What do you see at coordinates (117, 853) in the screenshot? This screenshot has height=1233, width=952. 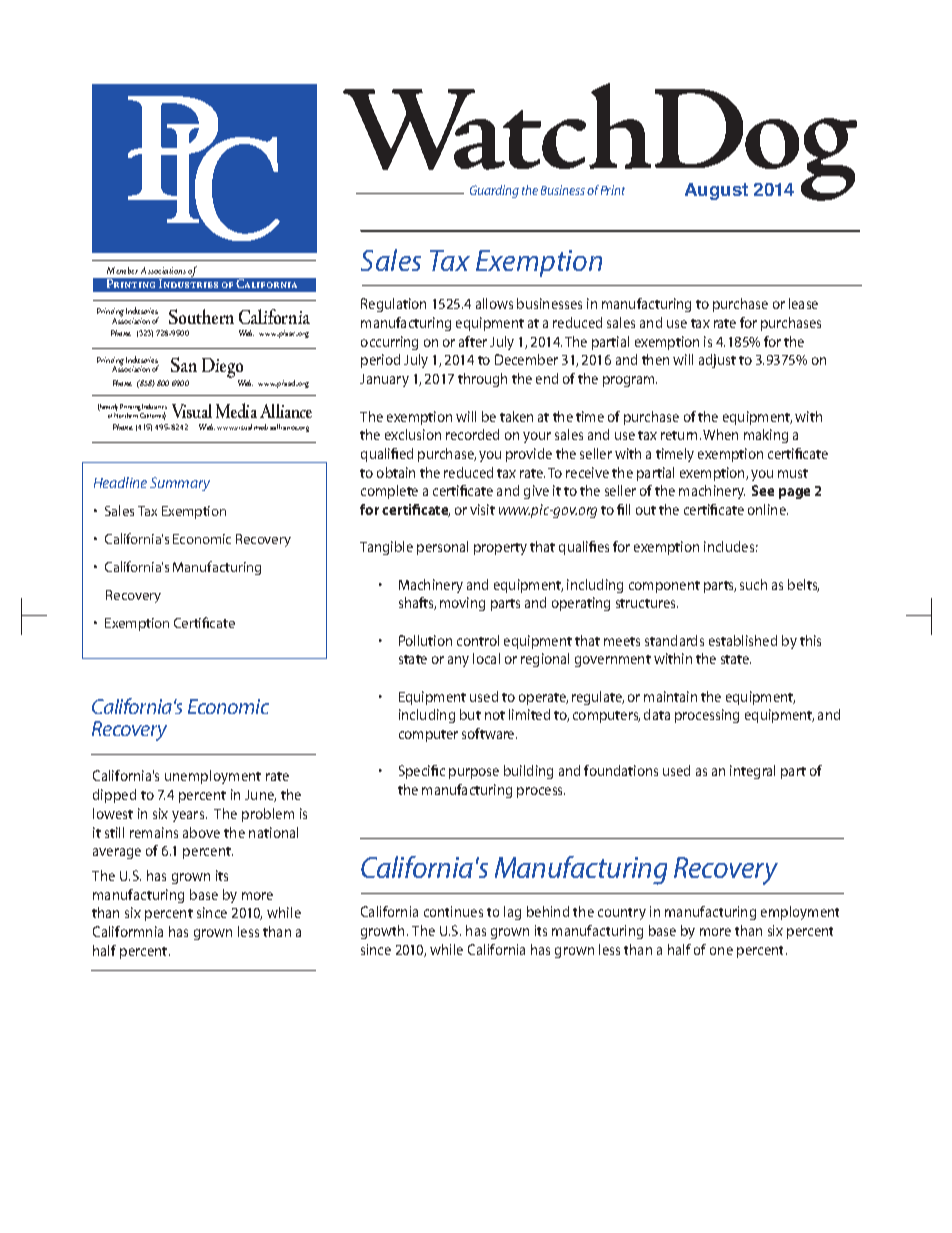 I see `average` at bounding box center [117, 853].
